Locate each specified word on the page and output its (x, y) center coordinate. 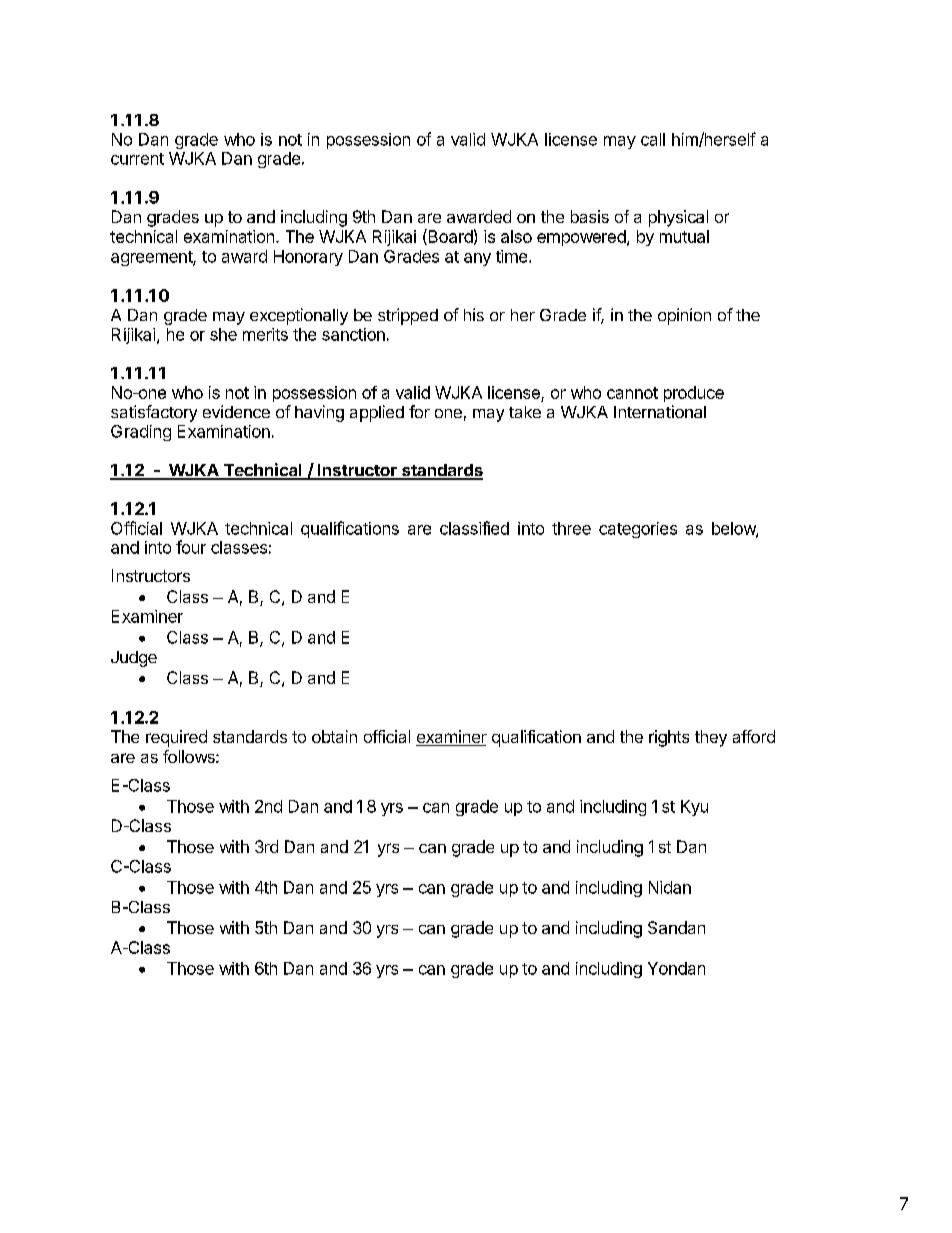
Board (449, 237)
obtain (334, 736)
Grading (141, 433)
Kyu (694, 808)
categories (638, 530)
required (176, 738)
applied (377, 413)
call (653, 139)
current (137, 159)
